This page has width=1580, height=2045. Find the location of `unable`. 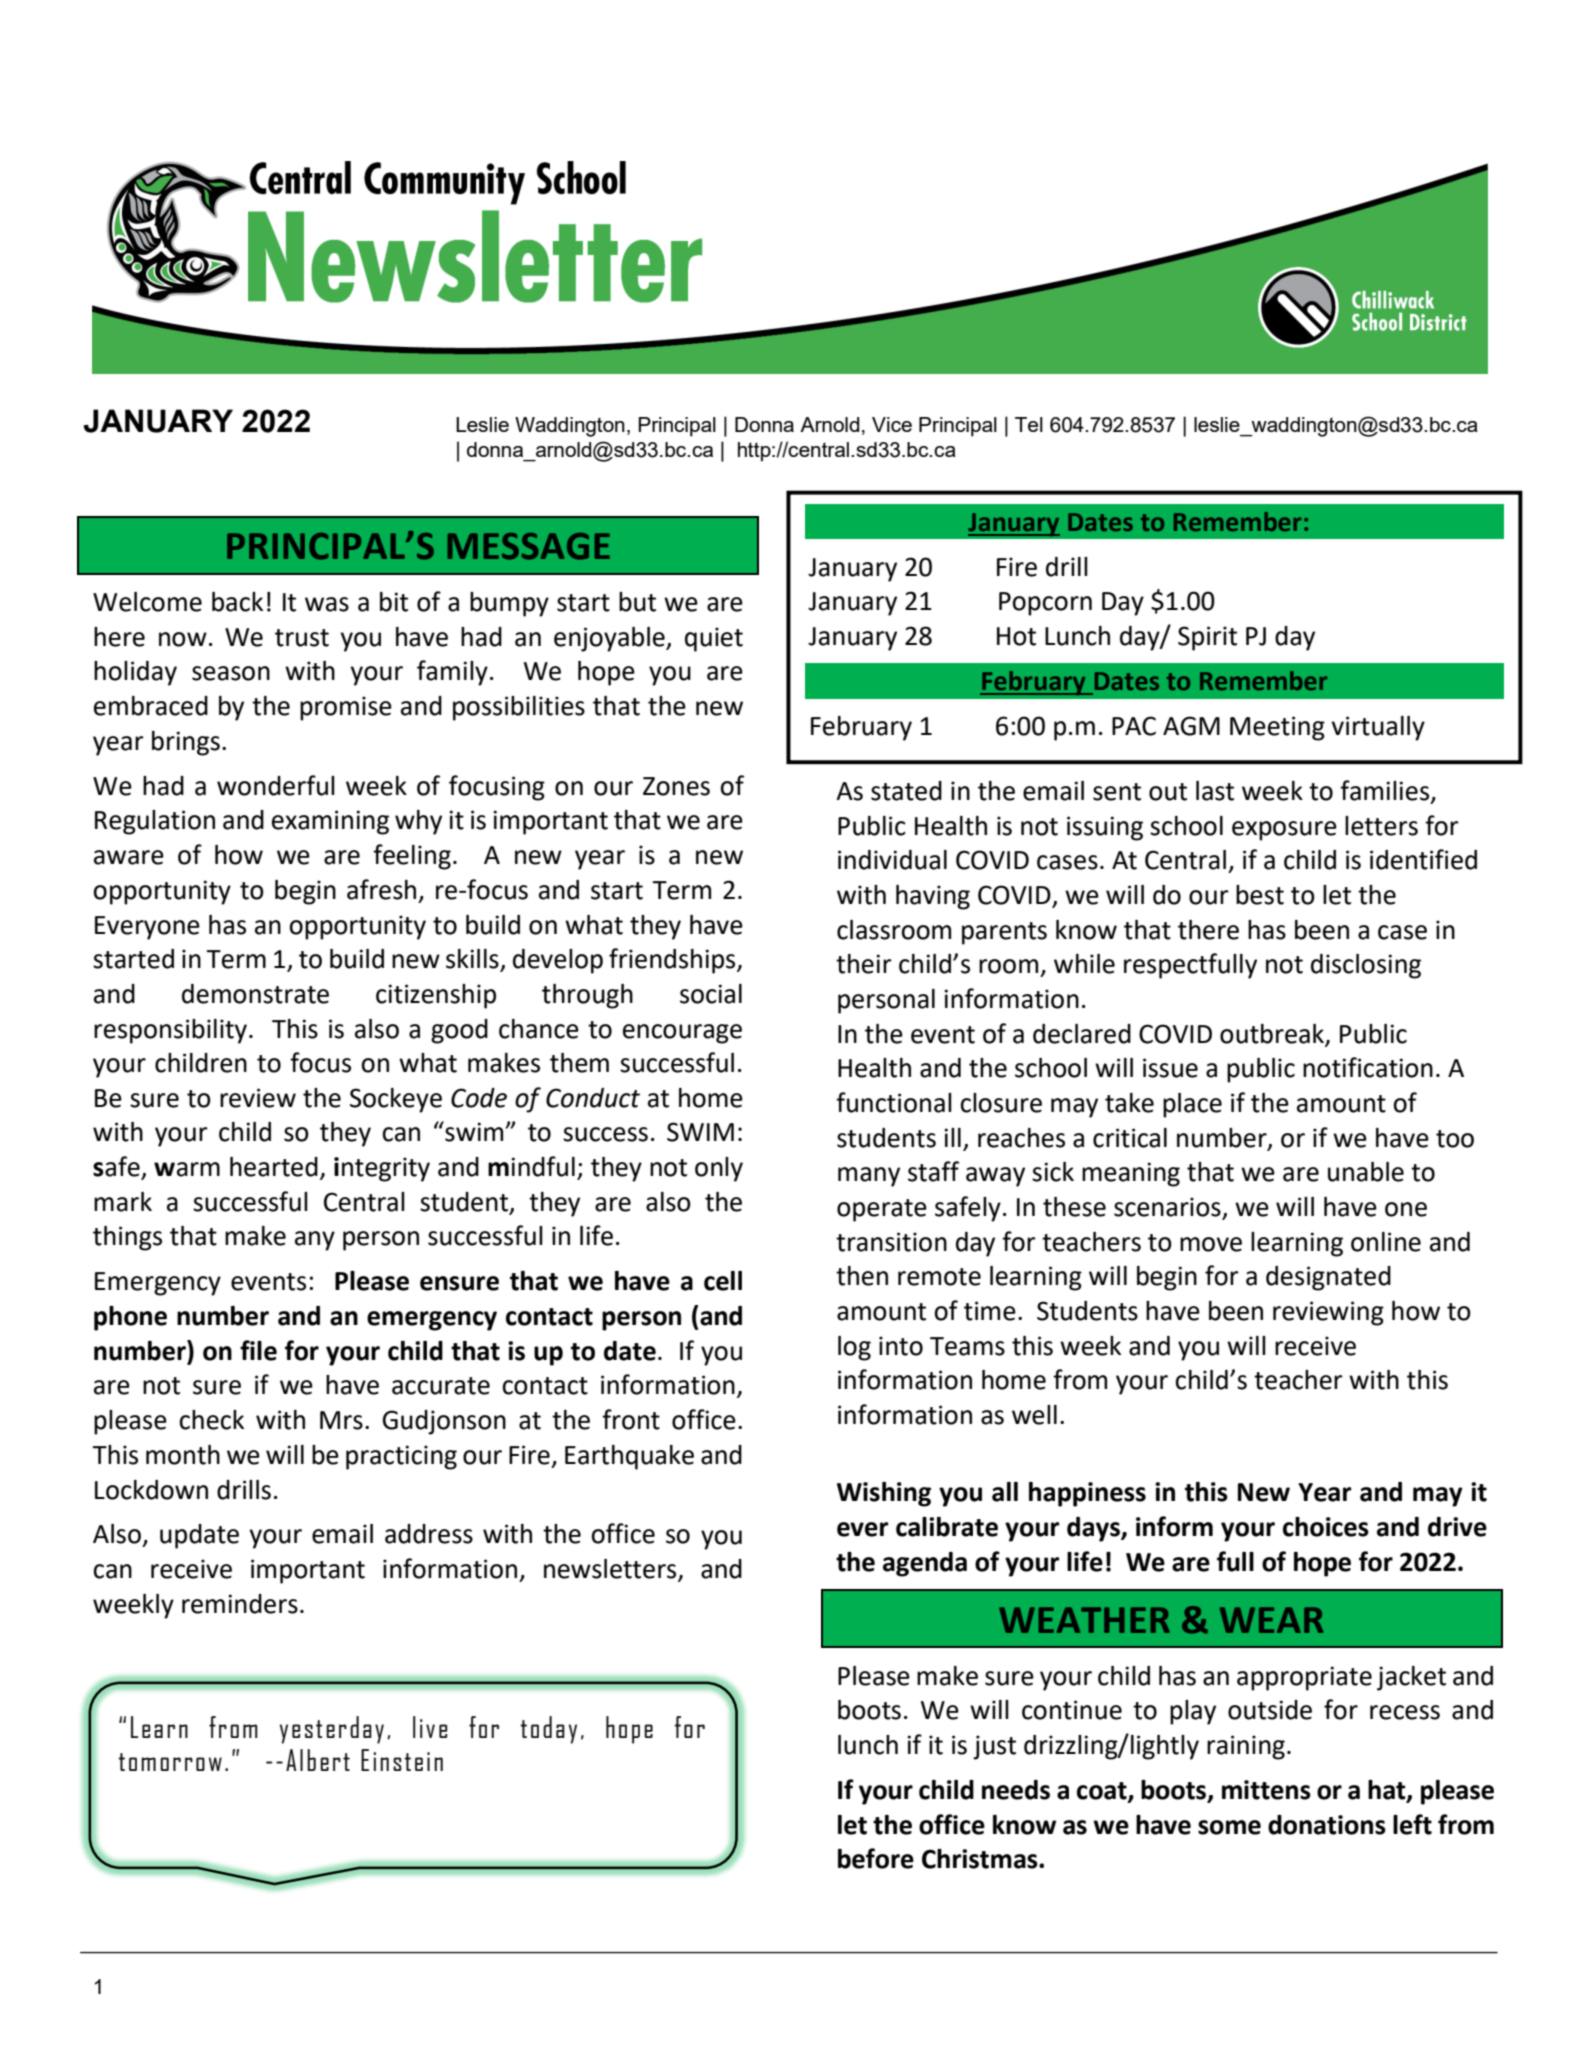

unable is located at coordinates (1366, 1172).
